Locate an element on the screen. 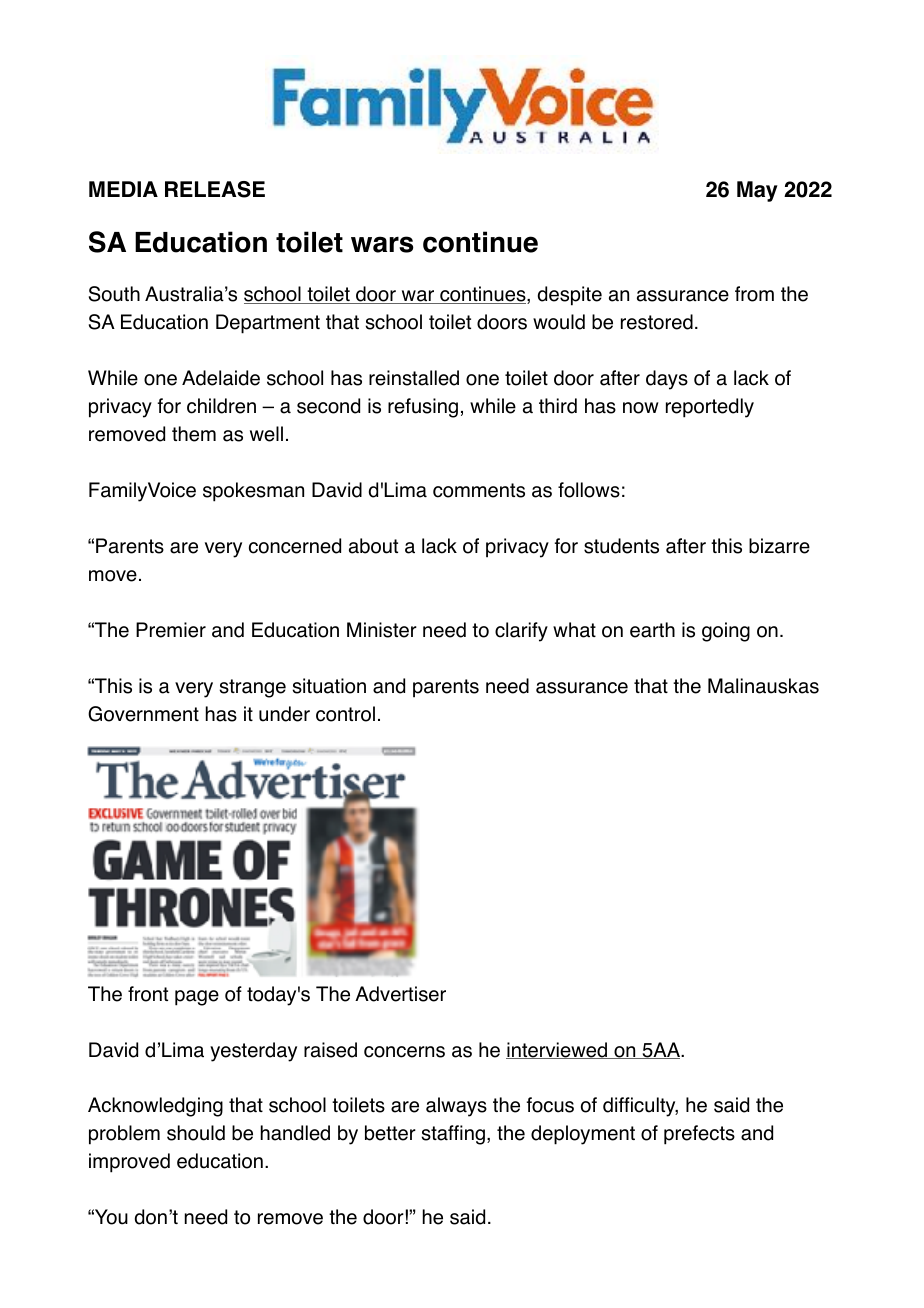 The image size is (924, 1308). May is located at coordinates (757, 191).
